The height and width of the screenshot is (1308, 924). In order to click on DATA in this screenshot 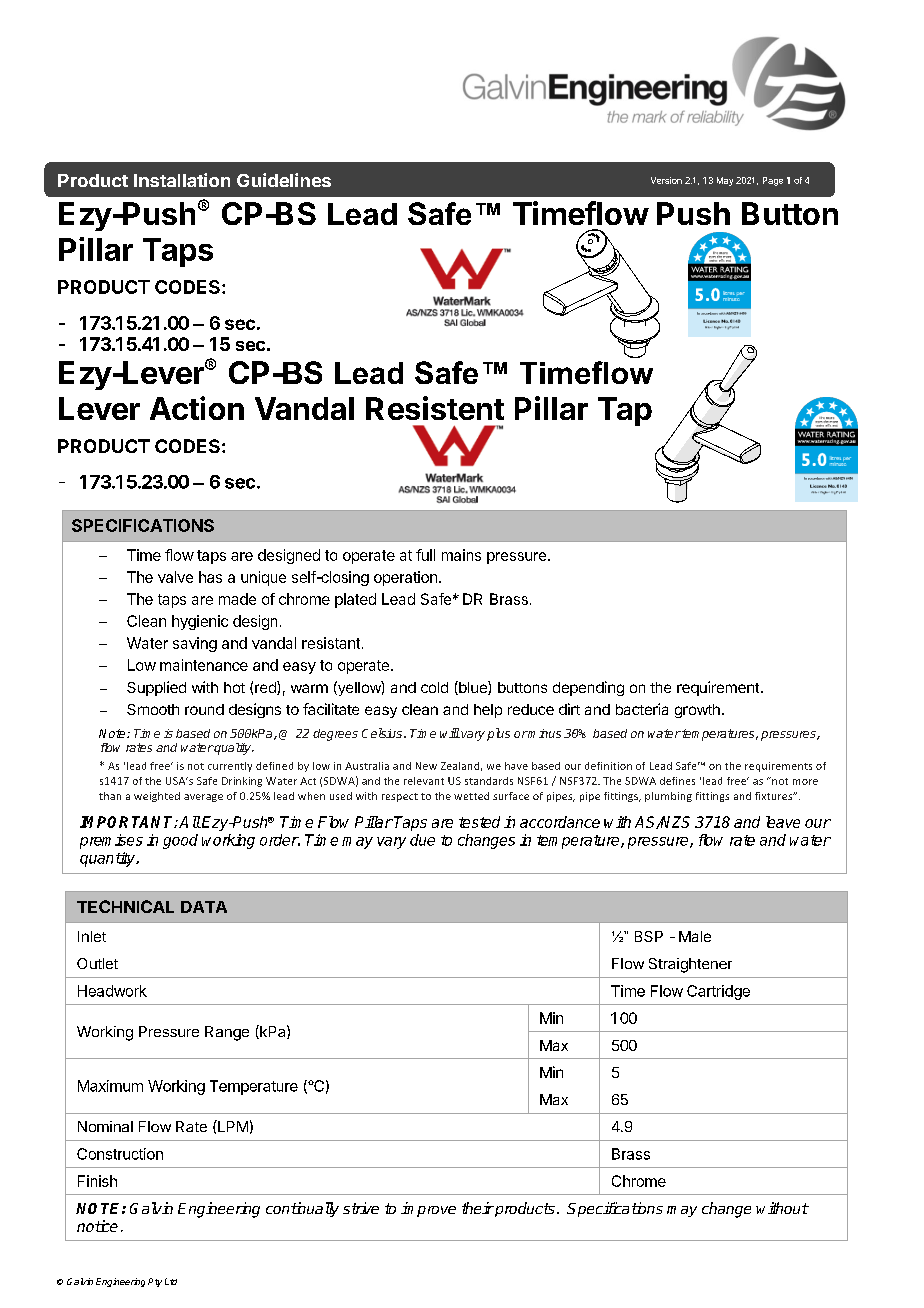, I will do `click(204, 907)`.
